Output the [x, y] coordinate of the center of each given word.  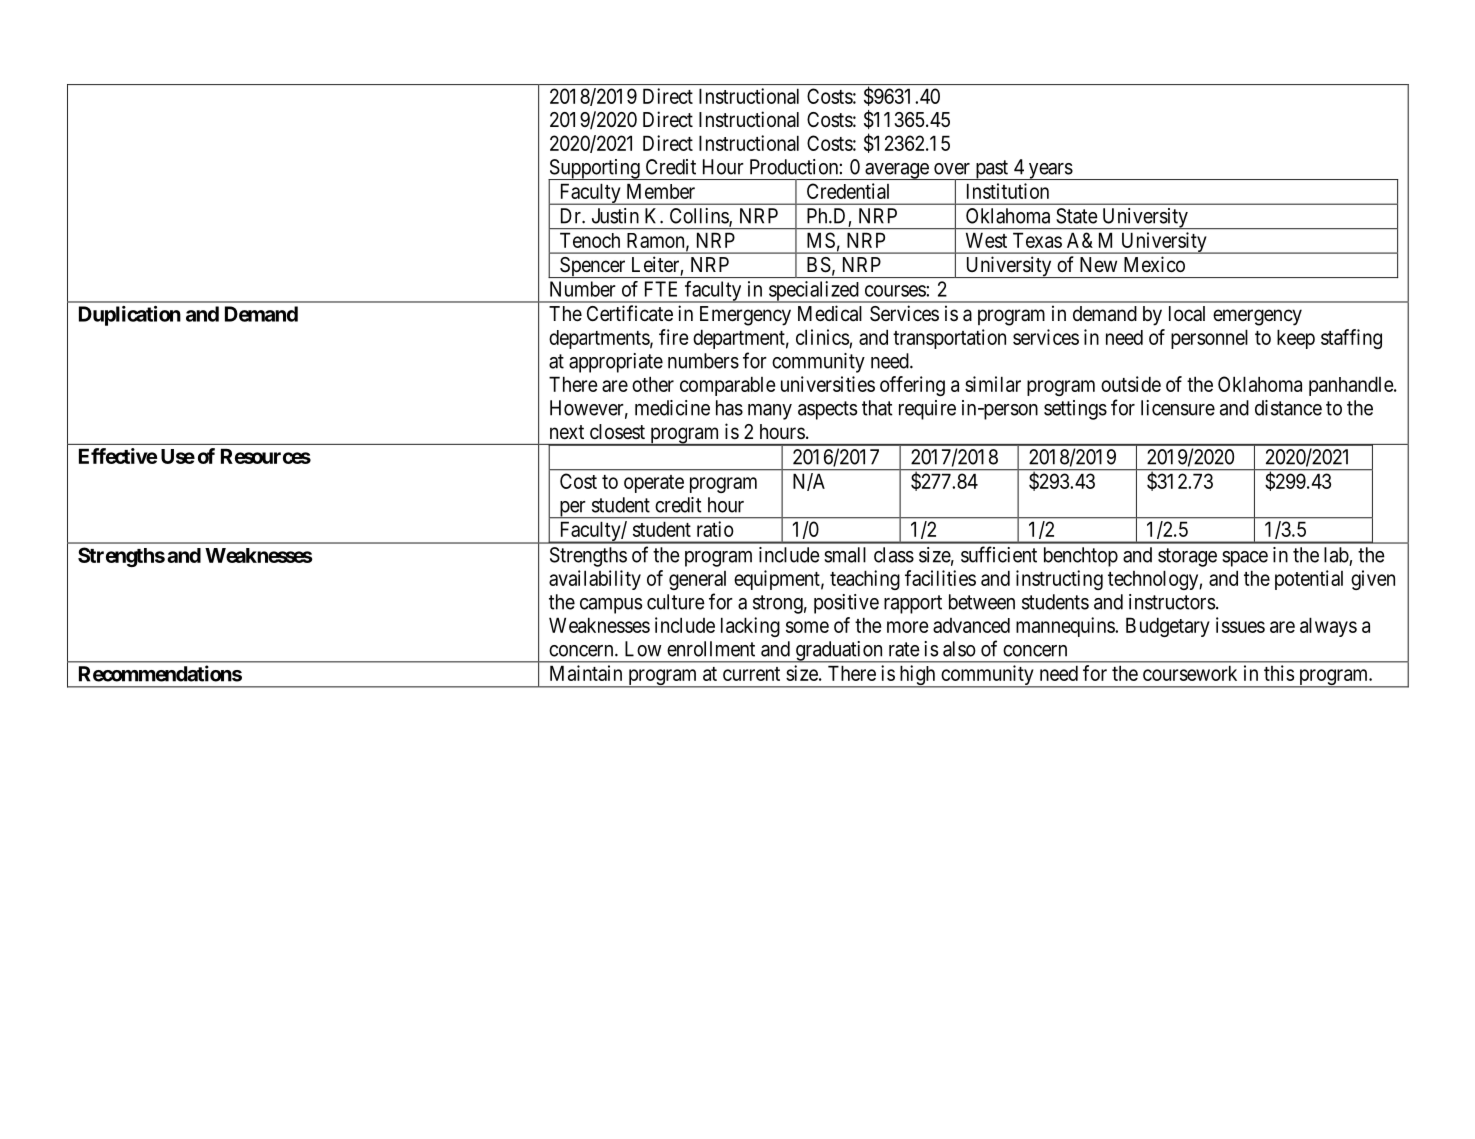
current [751, 674]
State [1077, 216]
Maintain [586, 673]
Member [661, 191]
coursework [1190, 673]
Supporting [595, 170]
